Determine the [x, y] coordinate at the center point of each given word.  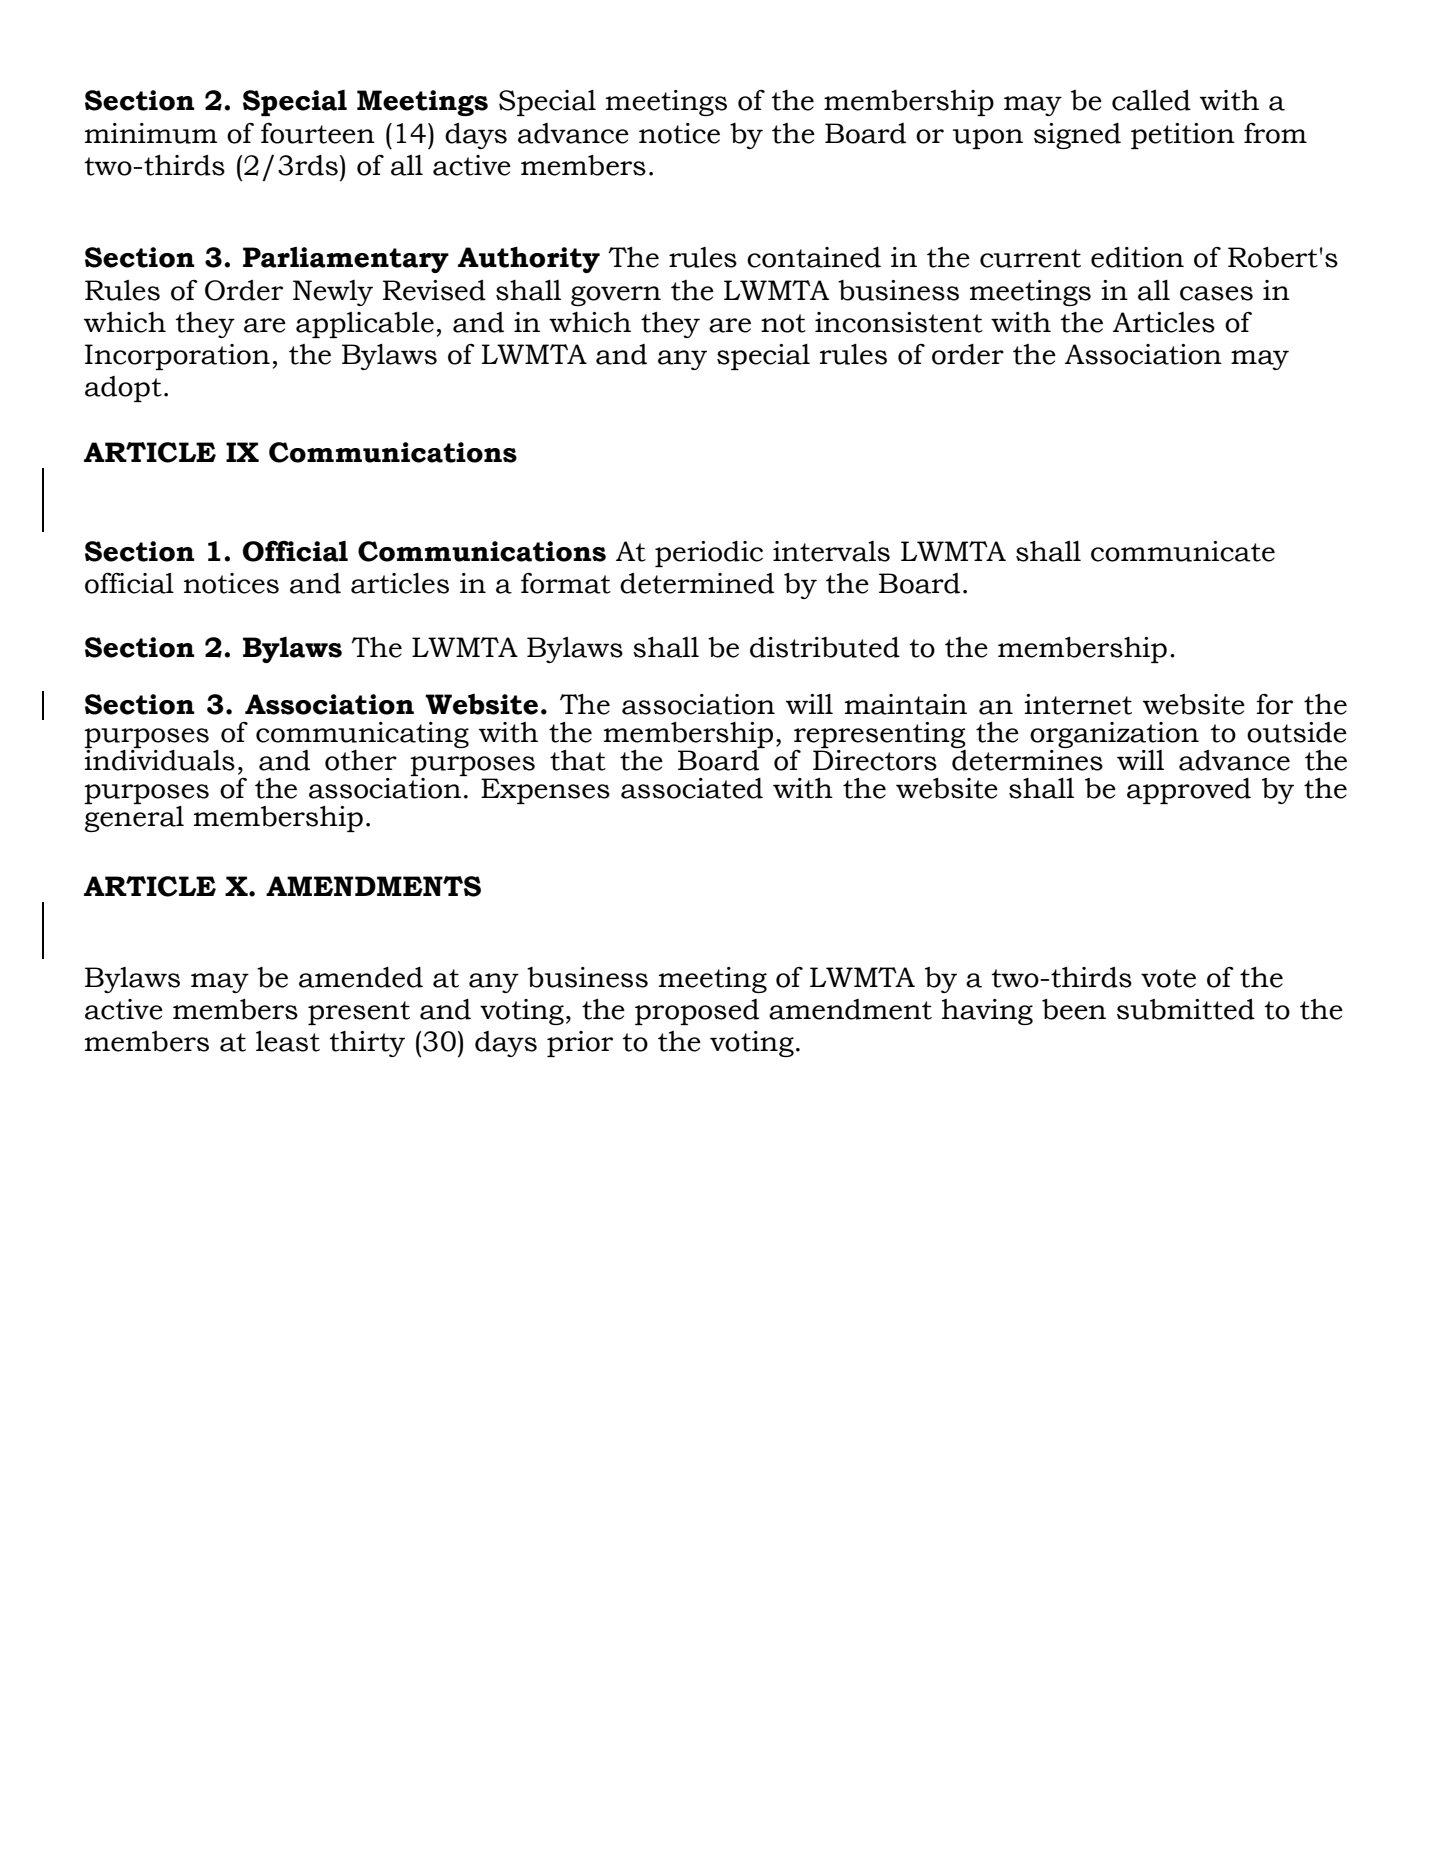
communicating [362, 736]
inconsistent [899, 322]
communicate [1183, 551]
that [578, 760]
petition [1183, 136]
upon [988, 139]
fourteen [318, 133]
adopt [123, 389]
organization [1114, 736]
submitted [1186, 1009]
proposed [697, 1012]
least [288, 1041]
